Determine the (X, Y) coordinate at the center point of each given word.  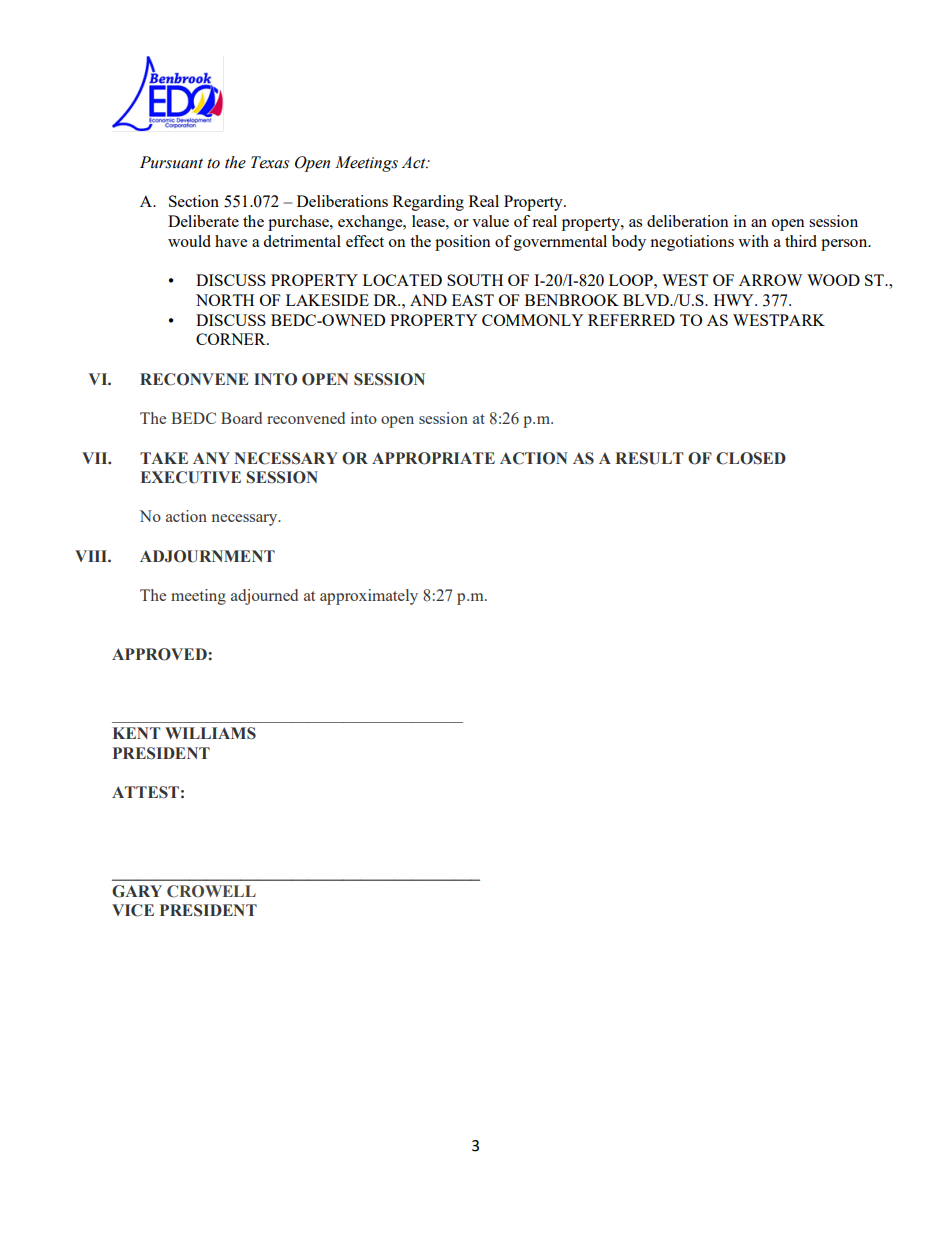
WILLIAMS (210, 733)
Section (194, 201)
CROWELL (211, 891)
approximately (369, 597)
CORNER (232, 339)
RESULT (649, 458)
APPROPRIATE (433, 458)
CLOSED (751, 458)
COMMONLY (532, 320)
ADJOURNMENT (207, 556)
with (753, 241)
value (490, 221)
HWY (735, 300)
